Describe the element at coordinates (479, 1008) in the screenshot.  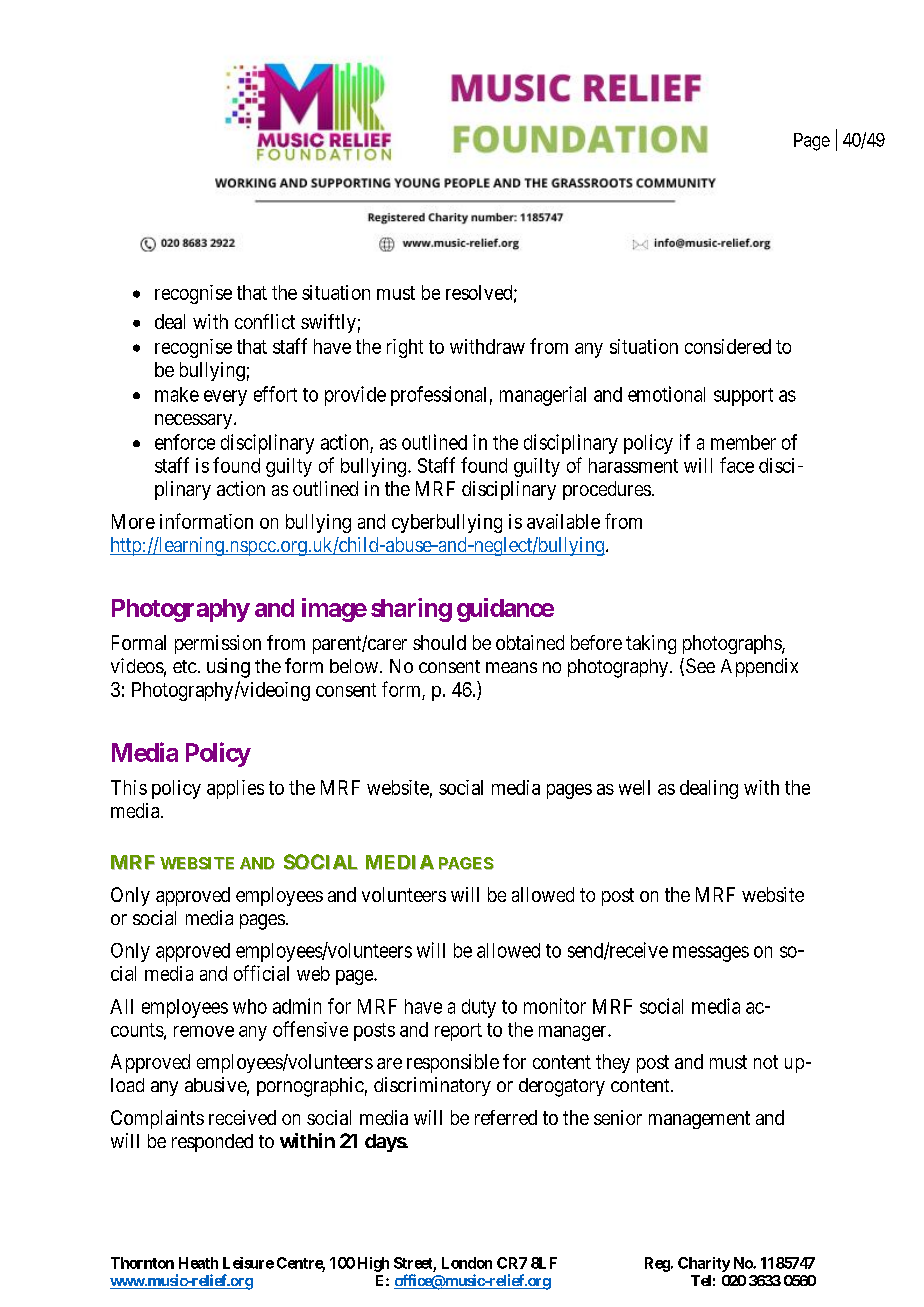
I see `duty` at that location.
